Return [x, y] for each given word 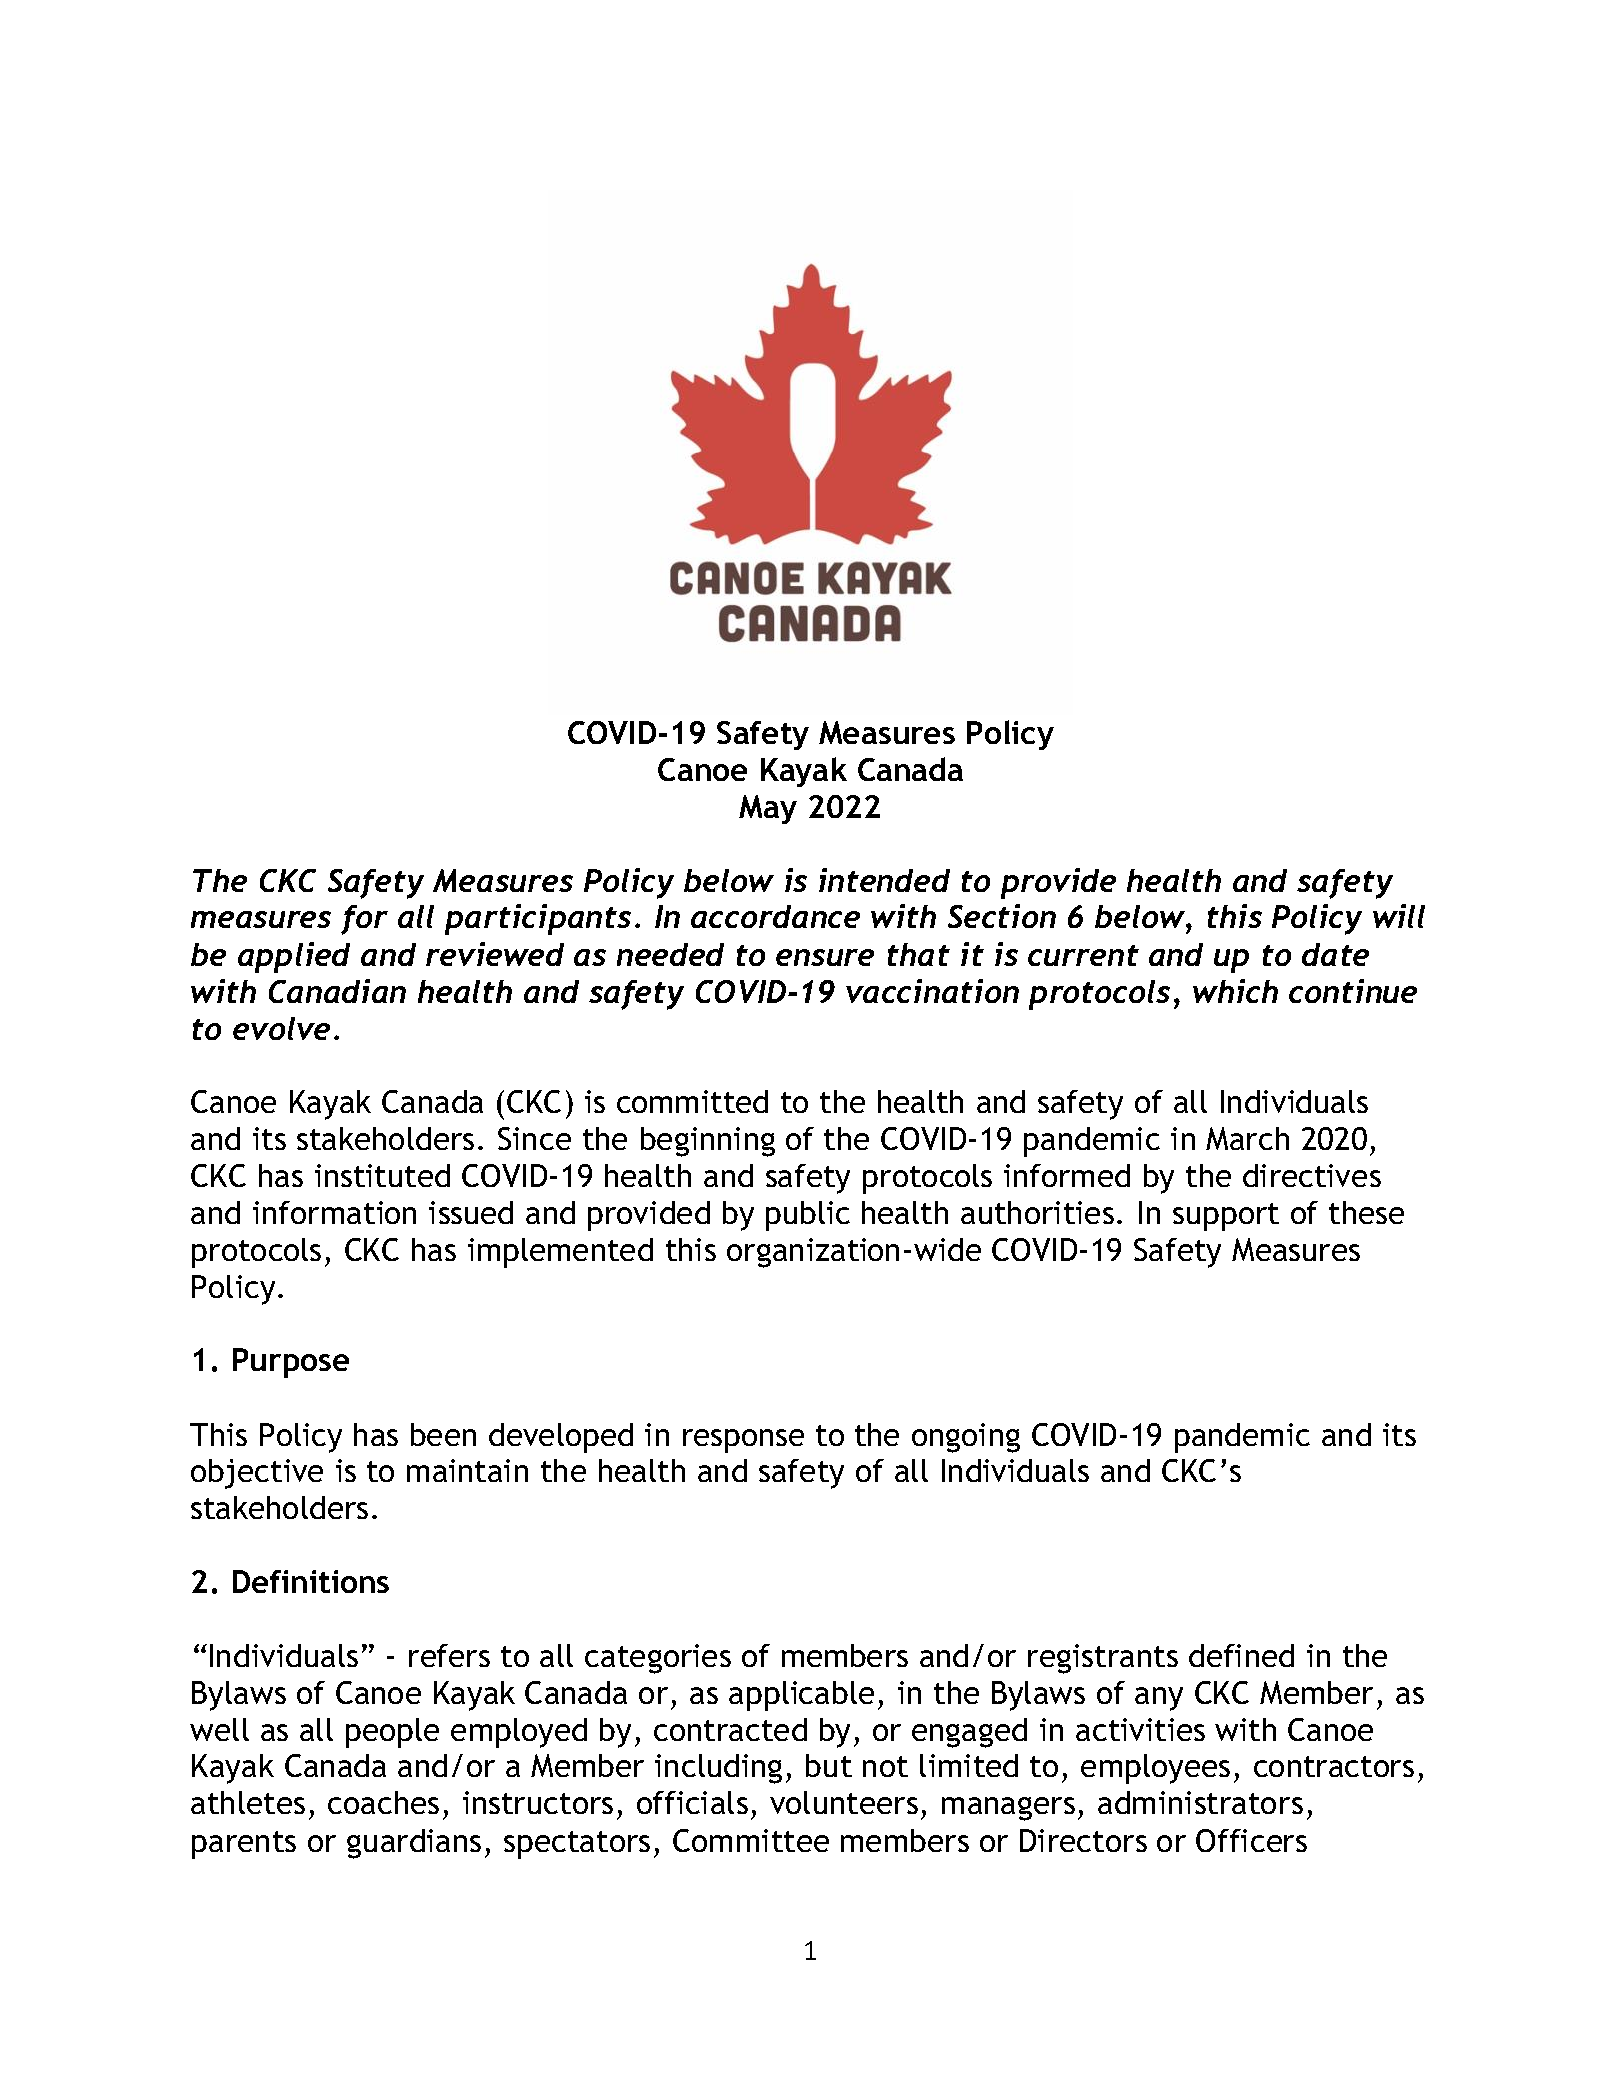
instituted [382, 1175]
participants [538, 919]
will [1399, 916]
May [768, 809]
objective [257, 1474]
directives [1312, 1175]
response [743, 1441]
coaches [383, 1802]
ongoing [966, 1438]
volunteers [844, 1802]
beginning [708, 1142]
